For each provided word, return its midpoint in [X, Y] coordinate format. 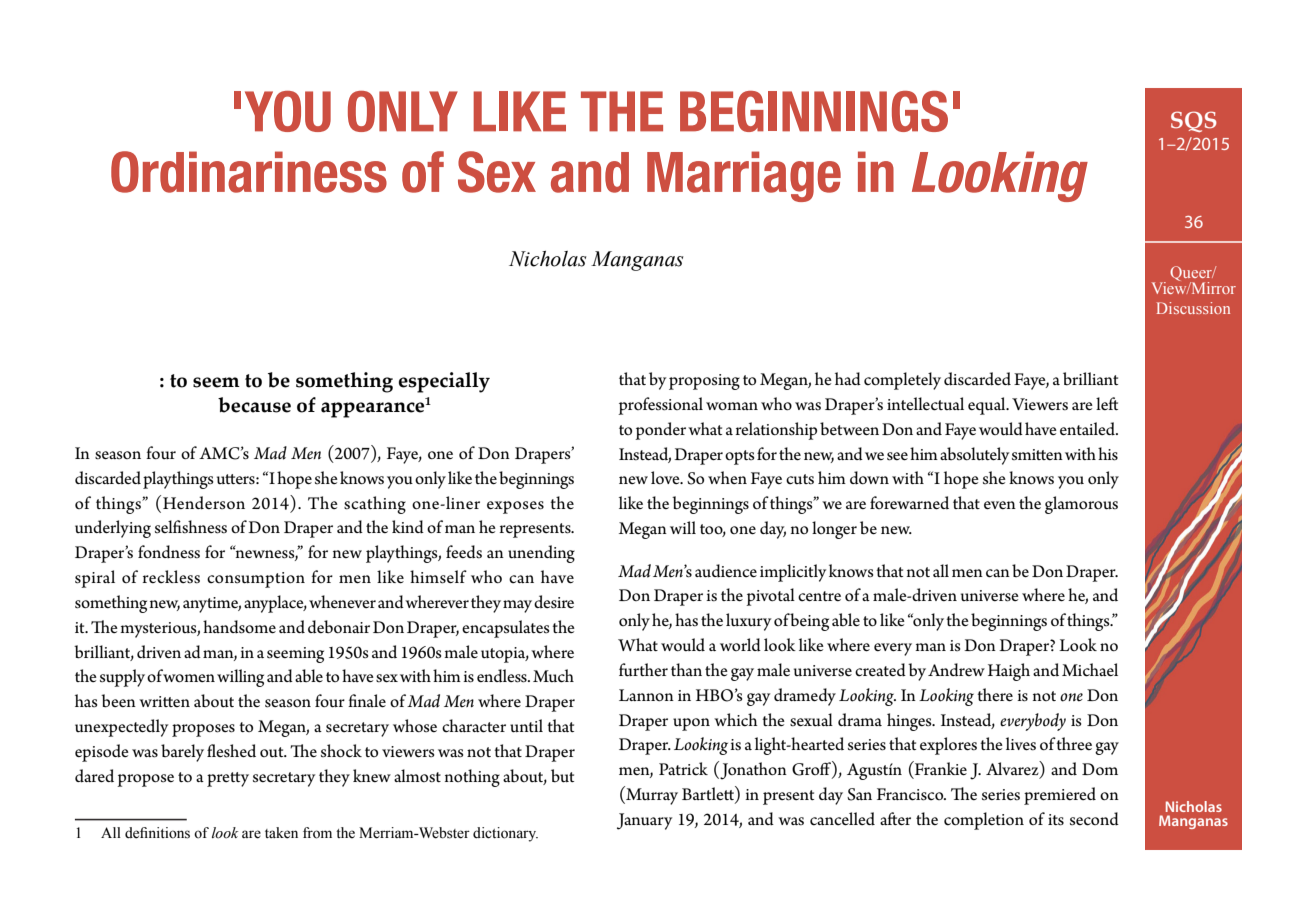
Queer [1192, 275]
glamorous [1081, 505]
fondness [169, 552]
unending [541, 554]
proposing [704, 382]
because [254, 405]
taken [281, 833]
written [164, 701]
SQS [1194, 121]
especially [444, 382]
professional [660, 406]
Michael [1090, 670]
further [643, 669]
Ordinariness [249, 172]
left [1107, 403]
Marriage [744, 176]
